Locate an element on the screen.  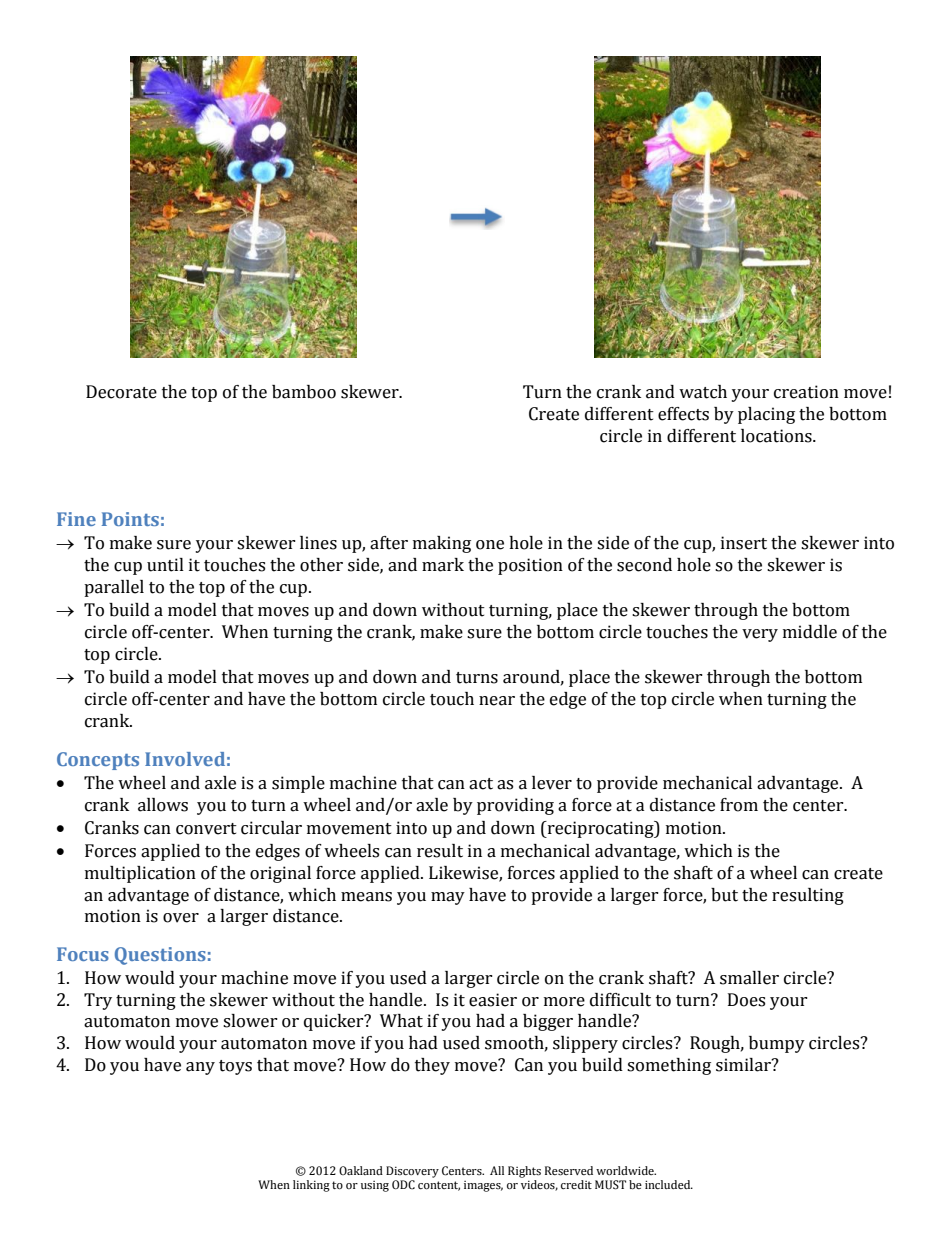
Decorate is located at coordinates (121, 392).
